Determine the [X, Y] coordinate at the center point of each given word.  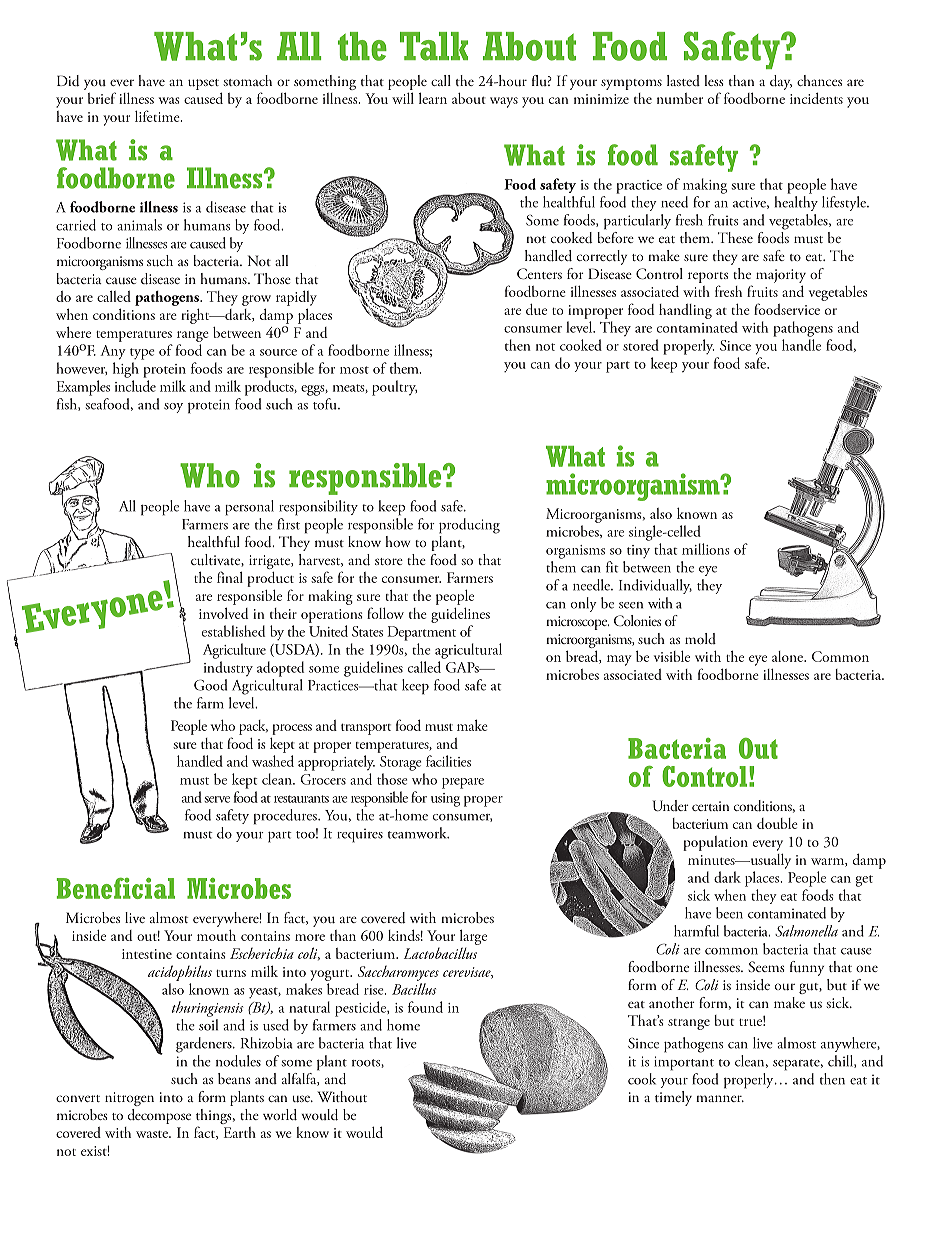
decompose [159, 1116]
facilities [448, 761]
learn [433, 98]
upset [203, 84]
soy [173, 408]
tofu [326, 404]
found [425, 1007]
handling [685, 311]
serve [217, 799]
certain [710, 806]
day [781, 82]
